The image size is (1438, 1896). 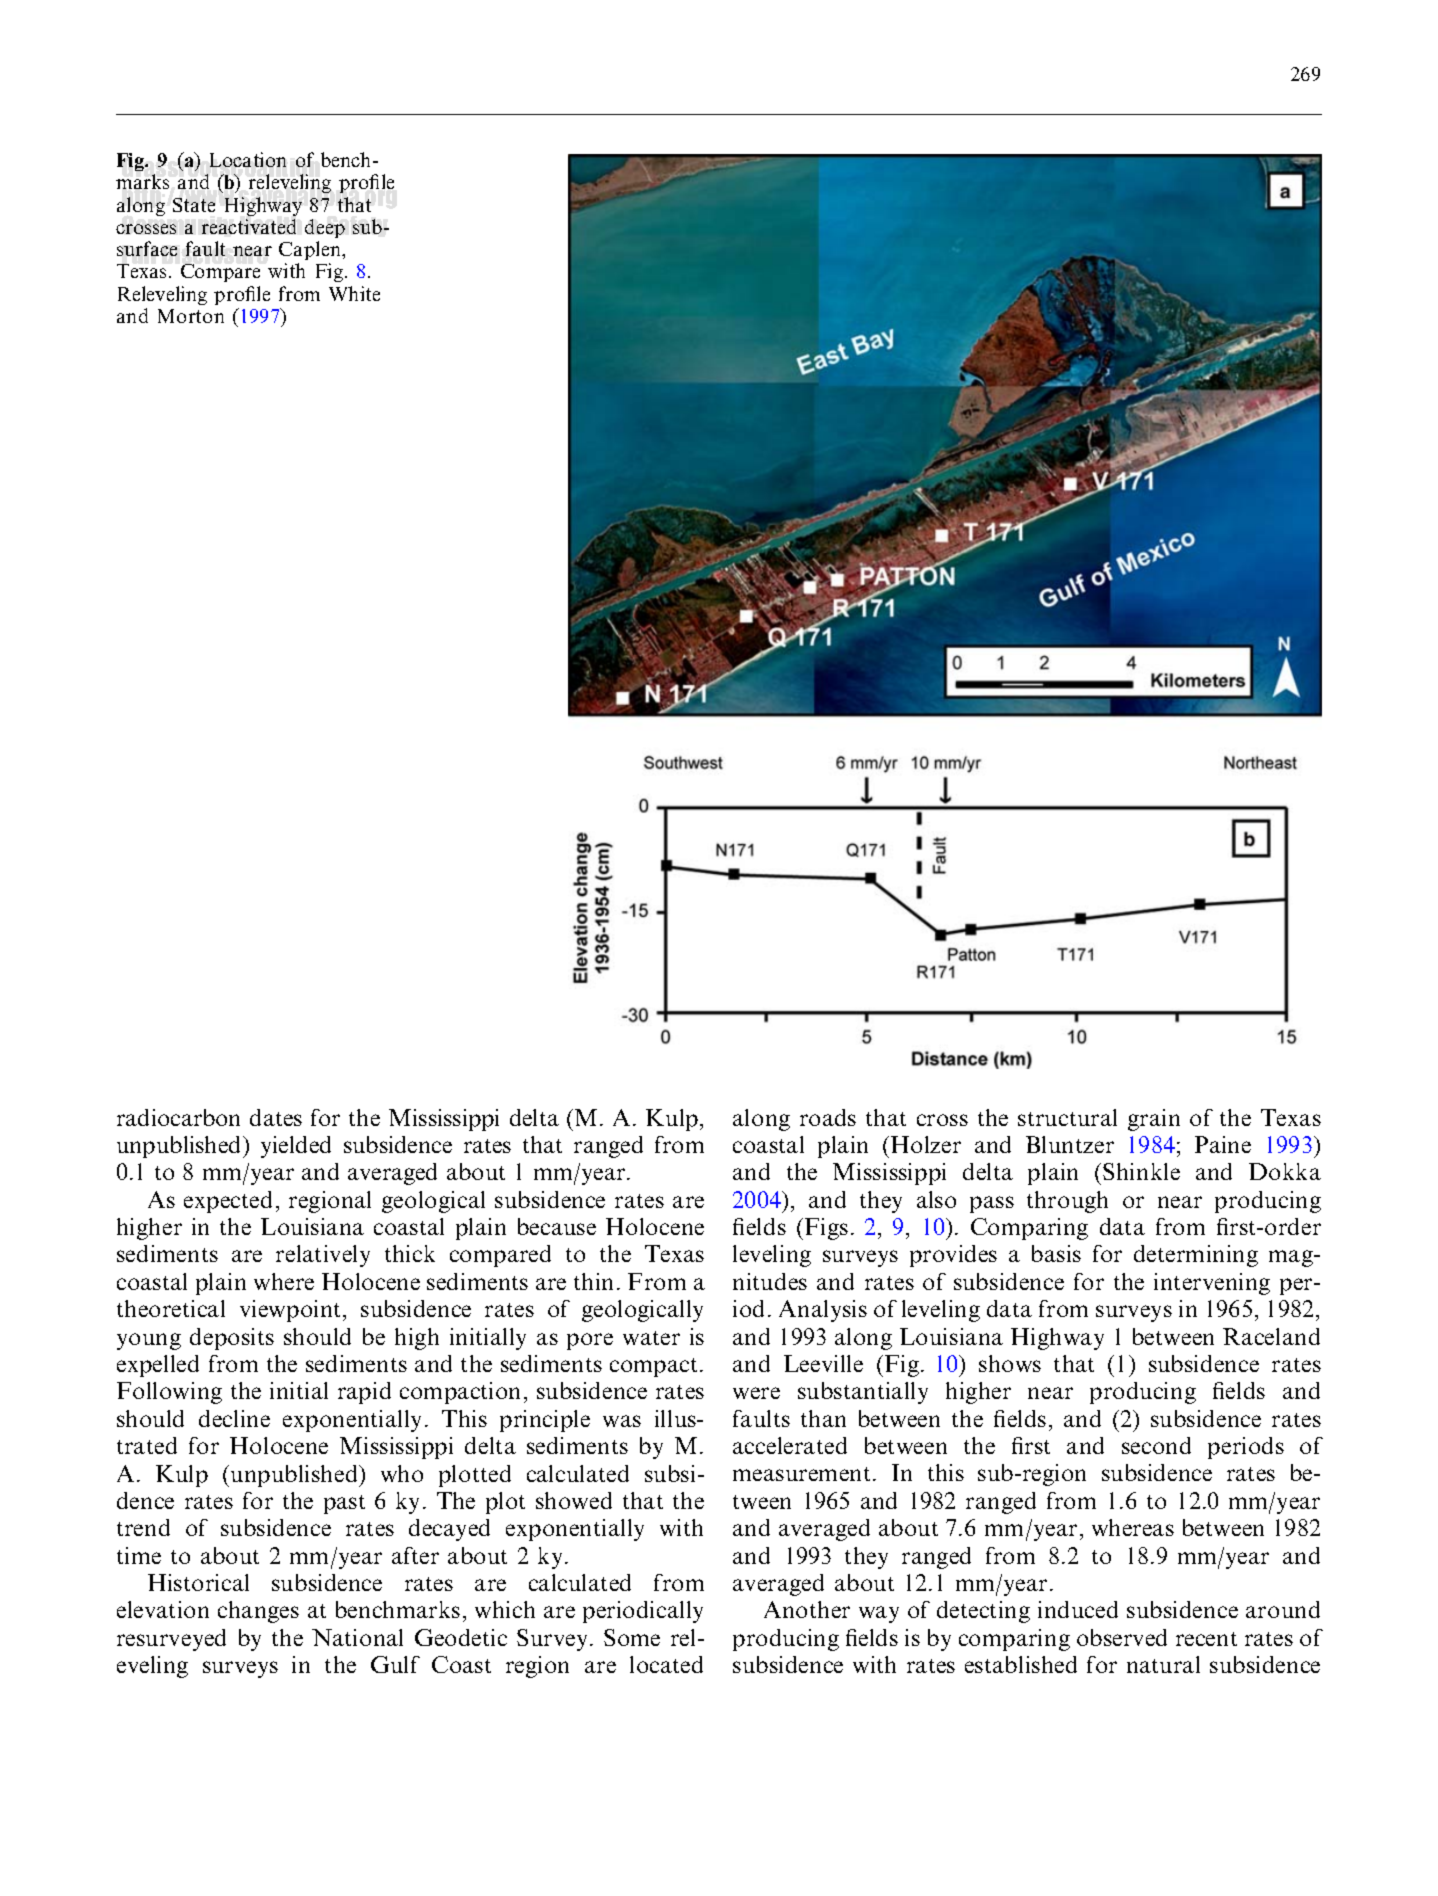 What do you see at coordinates (325, 228) in the image?
I see `deep` at bounding box center [325, 228].
